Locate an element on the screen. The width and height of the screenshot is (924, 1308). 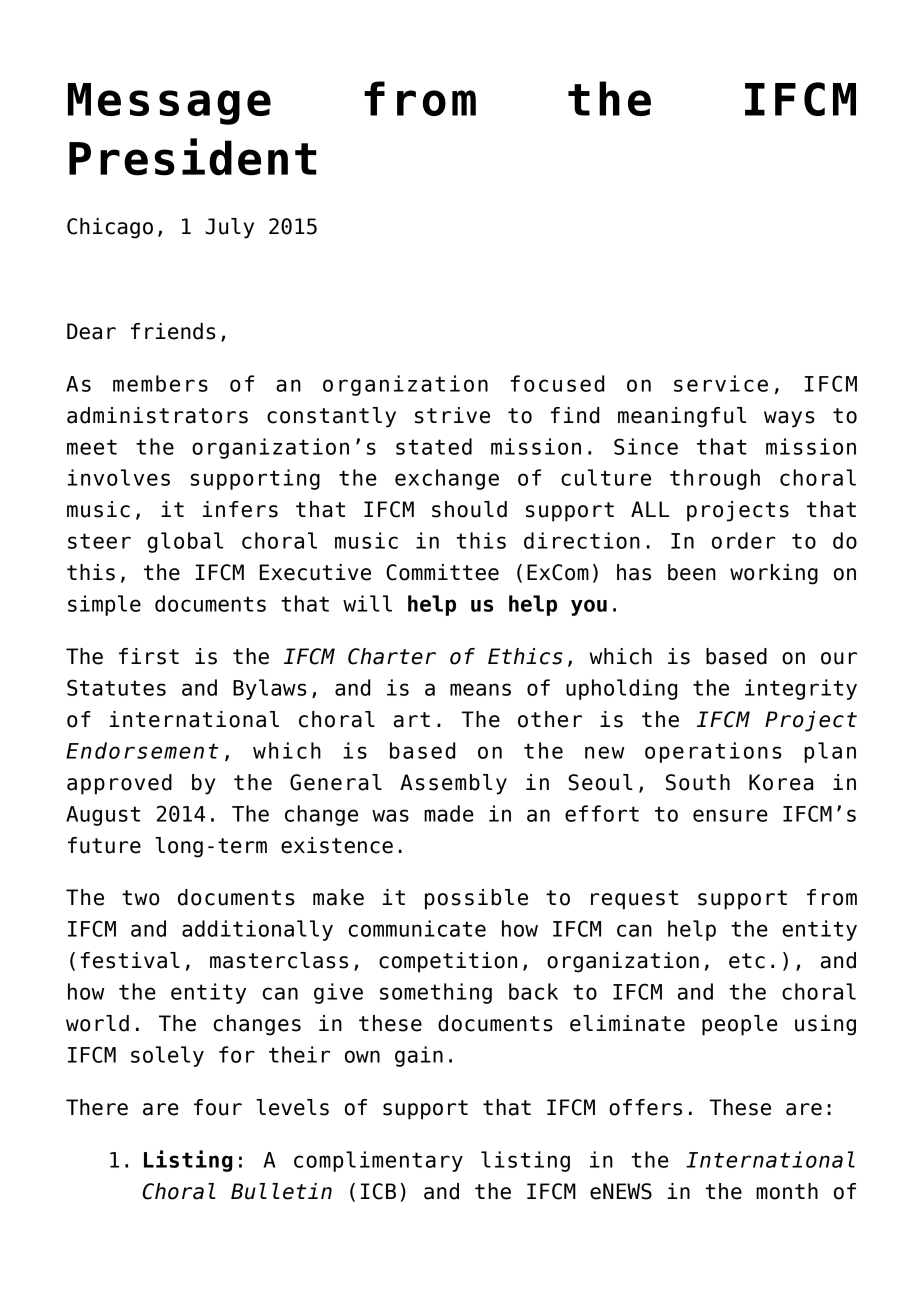
July is located at coordinates (229, 228).
